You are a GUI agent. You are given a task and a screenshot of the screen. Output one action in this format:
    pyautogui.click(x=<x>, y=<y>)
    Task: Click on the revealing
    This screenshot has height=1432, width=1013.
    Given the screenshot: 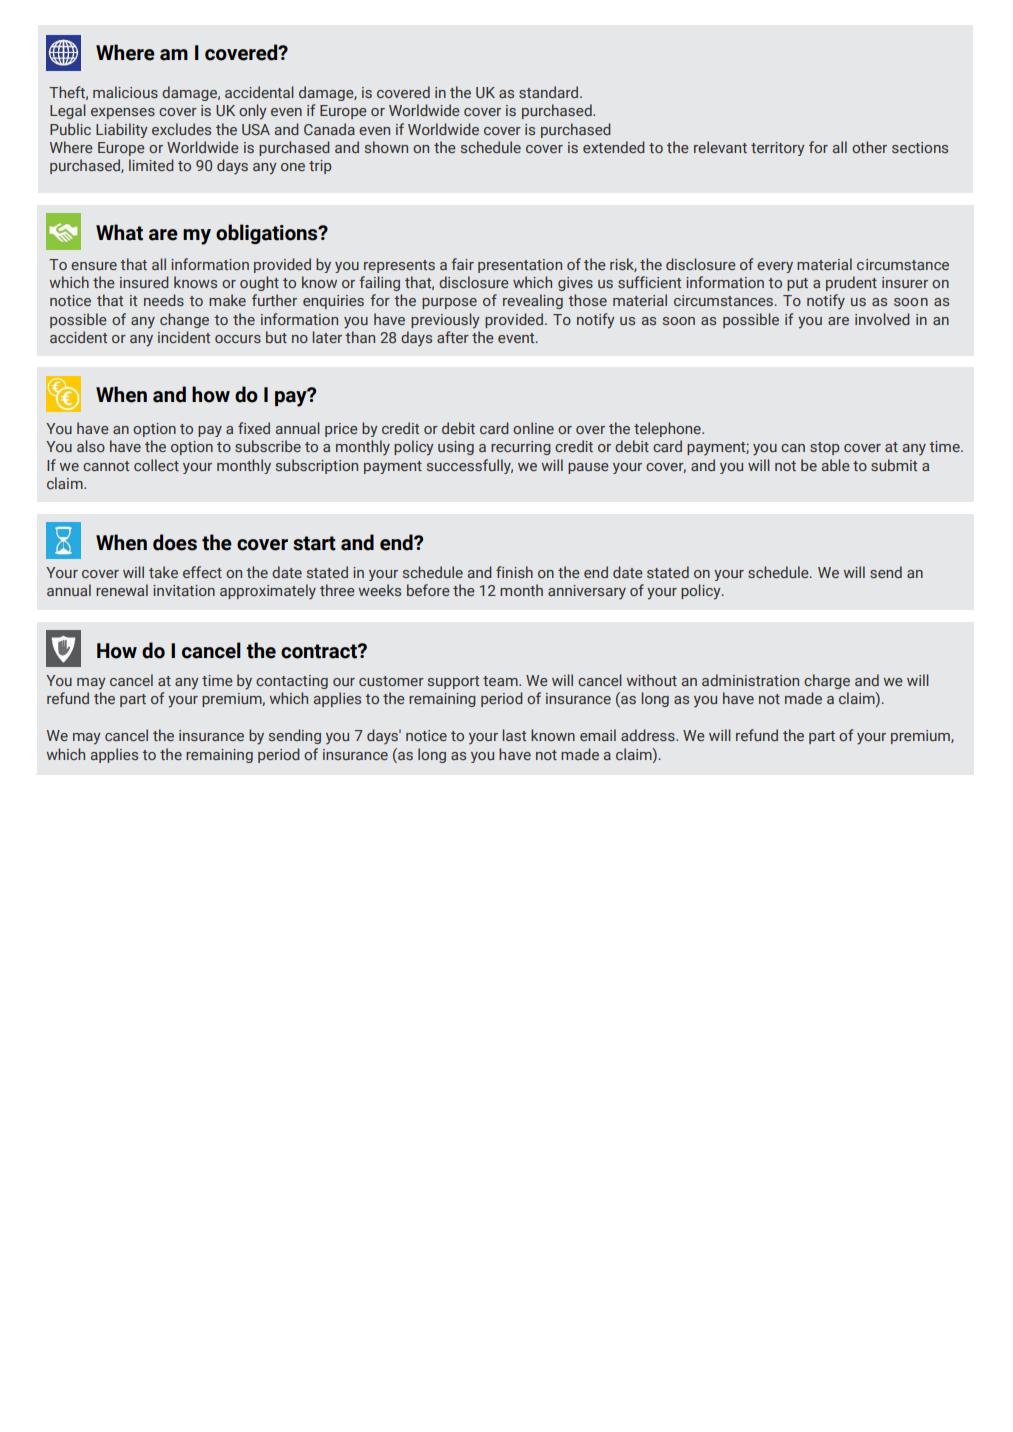 What is the action you would take?
    pyautogui.click(x=533, y=301)
